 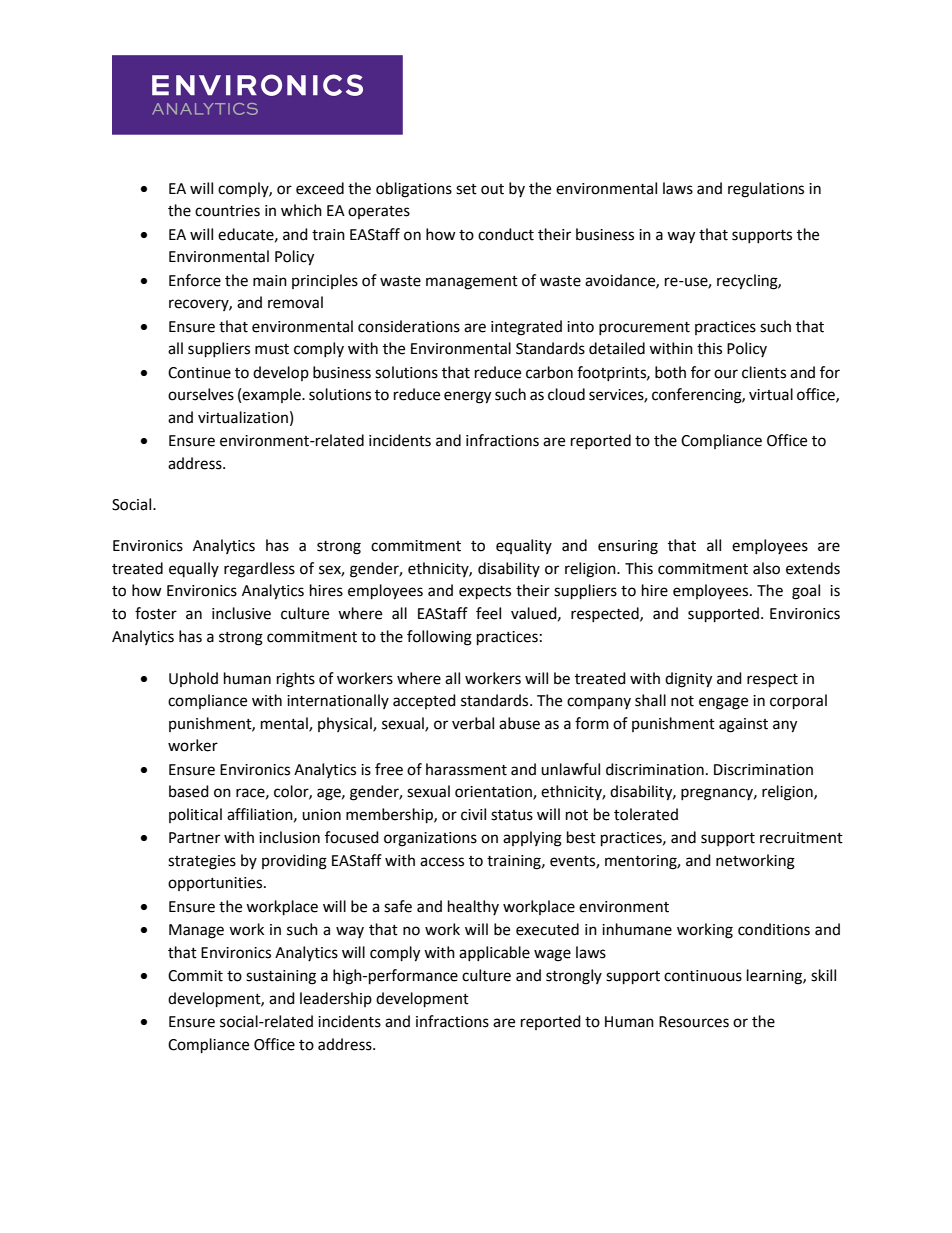 What do you see at coordinates (743, 725) in the screenshot?
I see `against` at bounding box center [743, 725].
